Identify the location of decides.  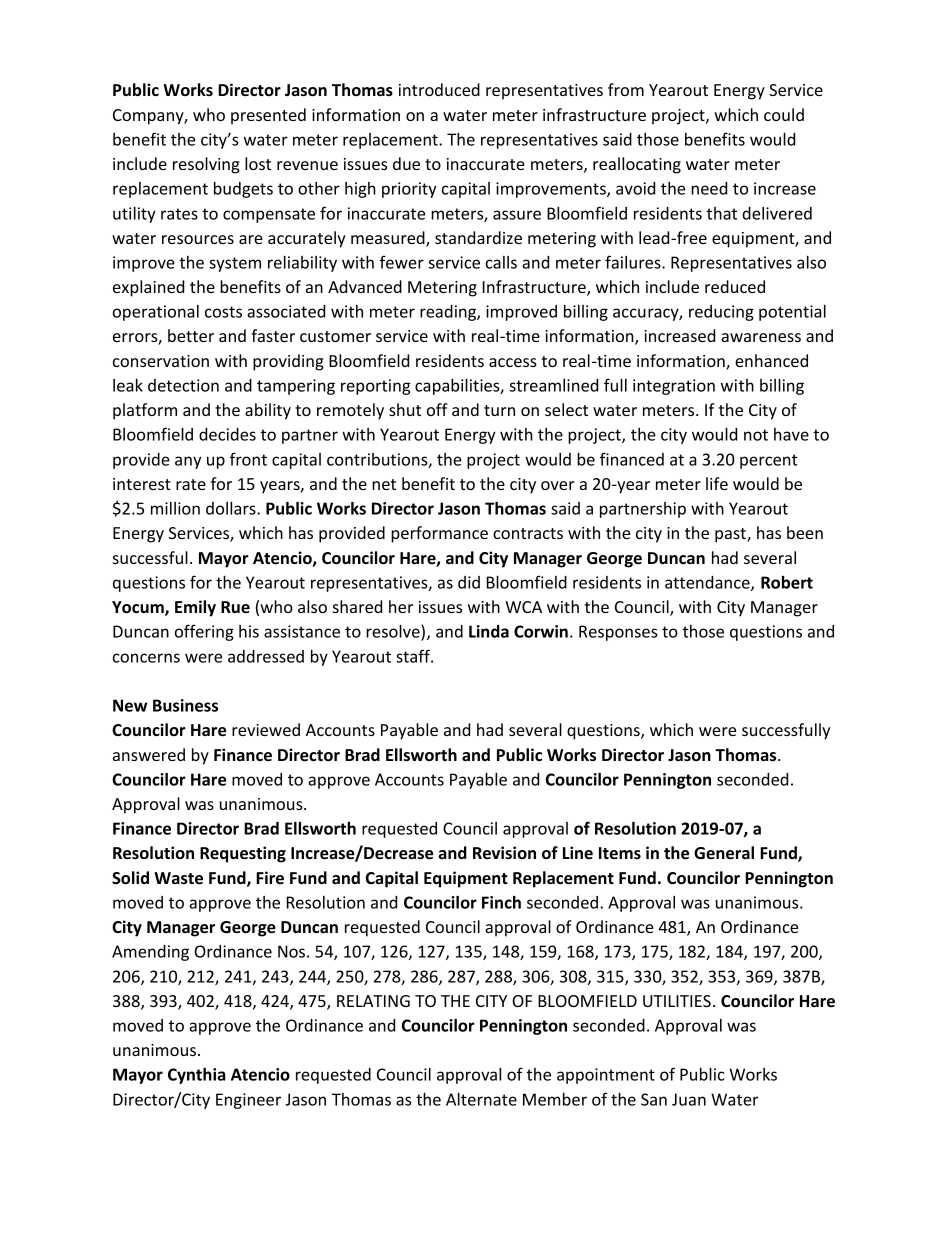
(227, 434).
